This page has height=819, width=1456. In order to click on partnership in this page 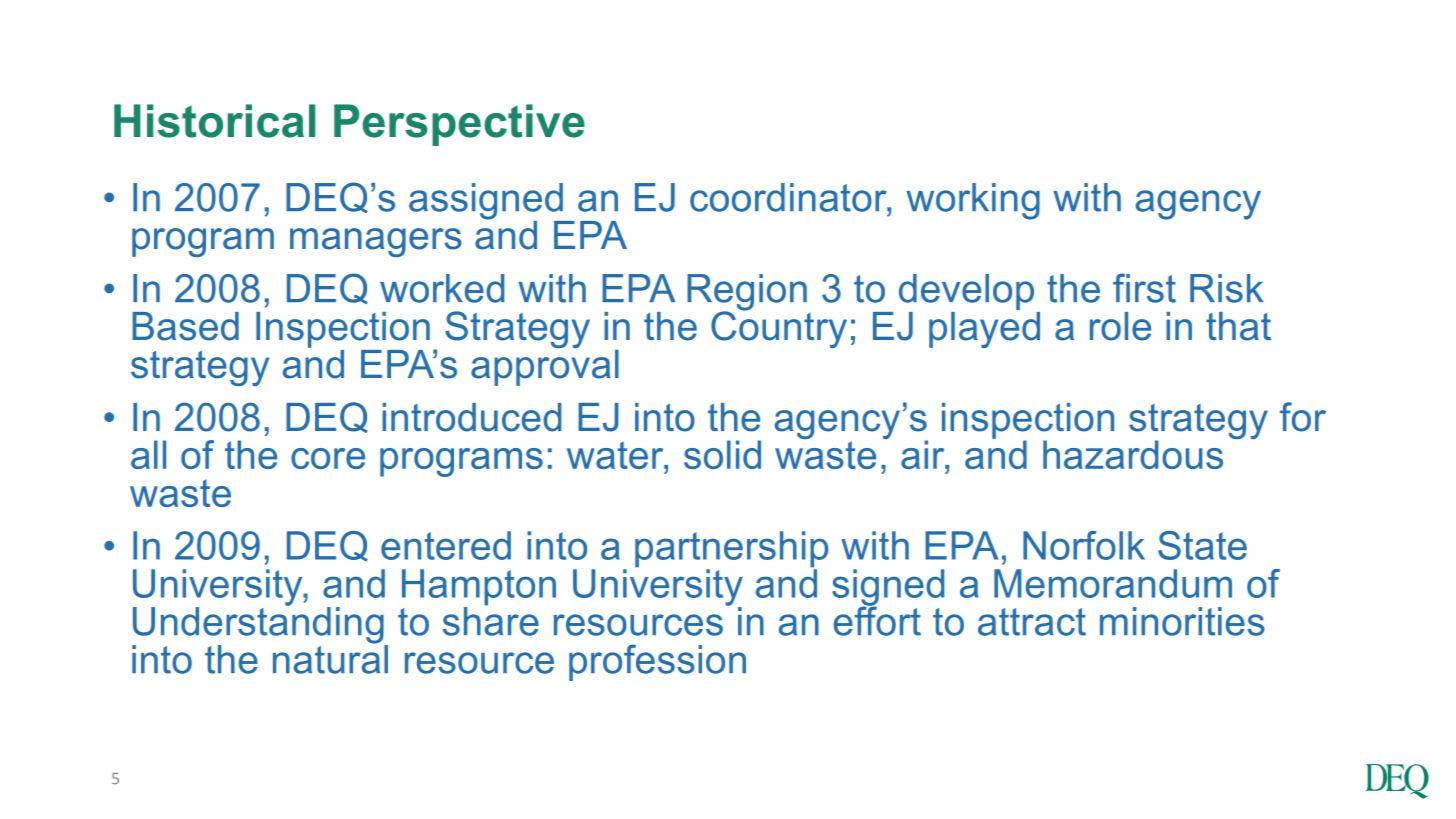, I will do `click(732, 550)`.
